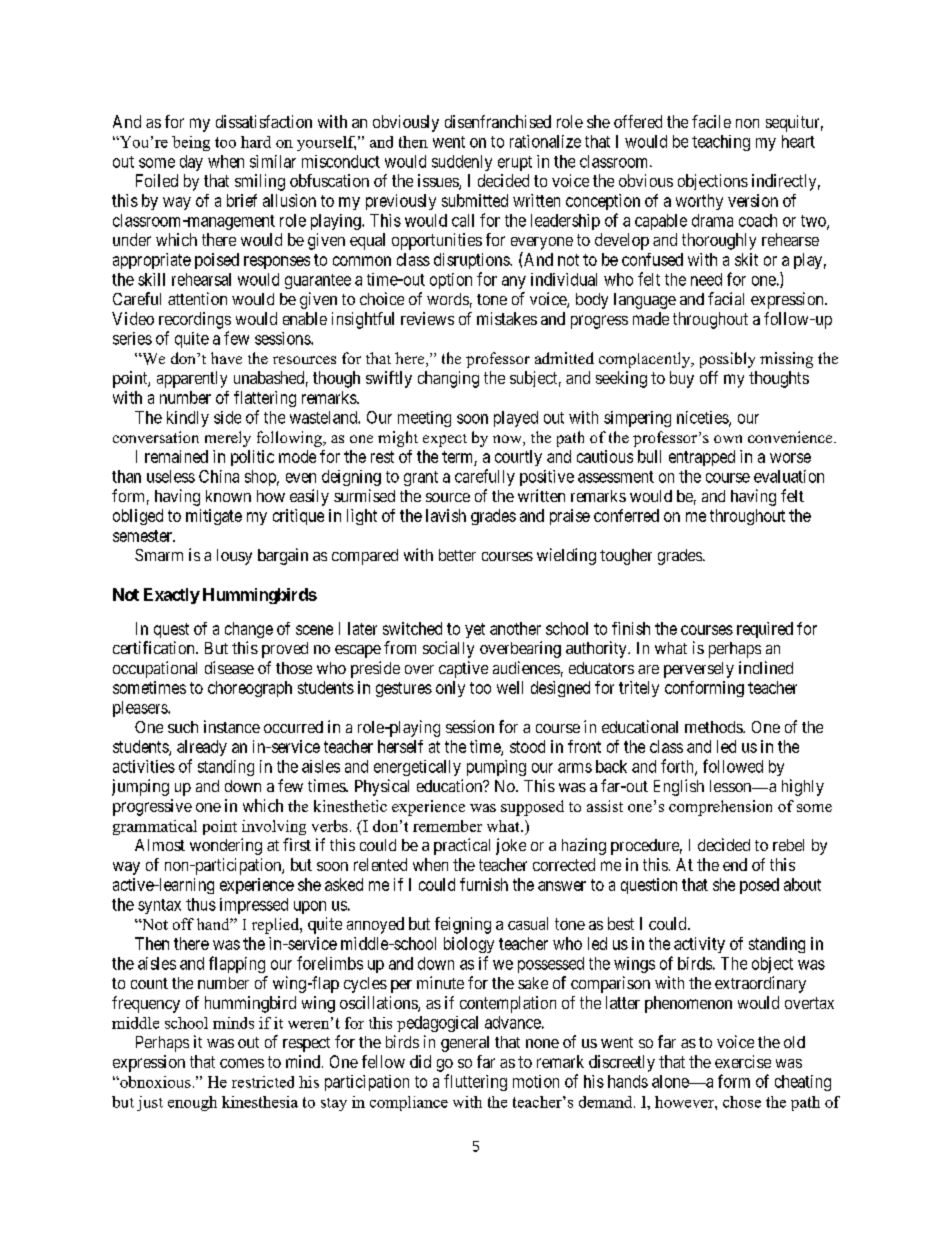 Image resolution: width=952 pixels, height=1233 pixels. What do you see at coordinates (191, 143) in the document?
I see `being` at bounding box center [191, 143].
